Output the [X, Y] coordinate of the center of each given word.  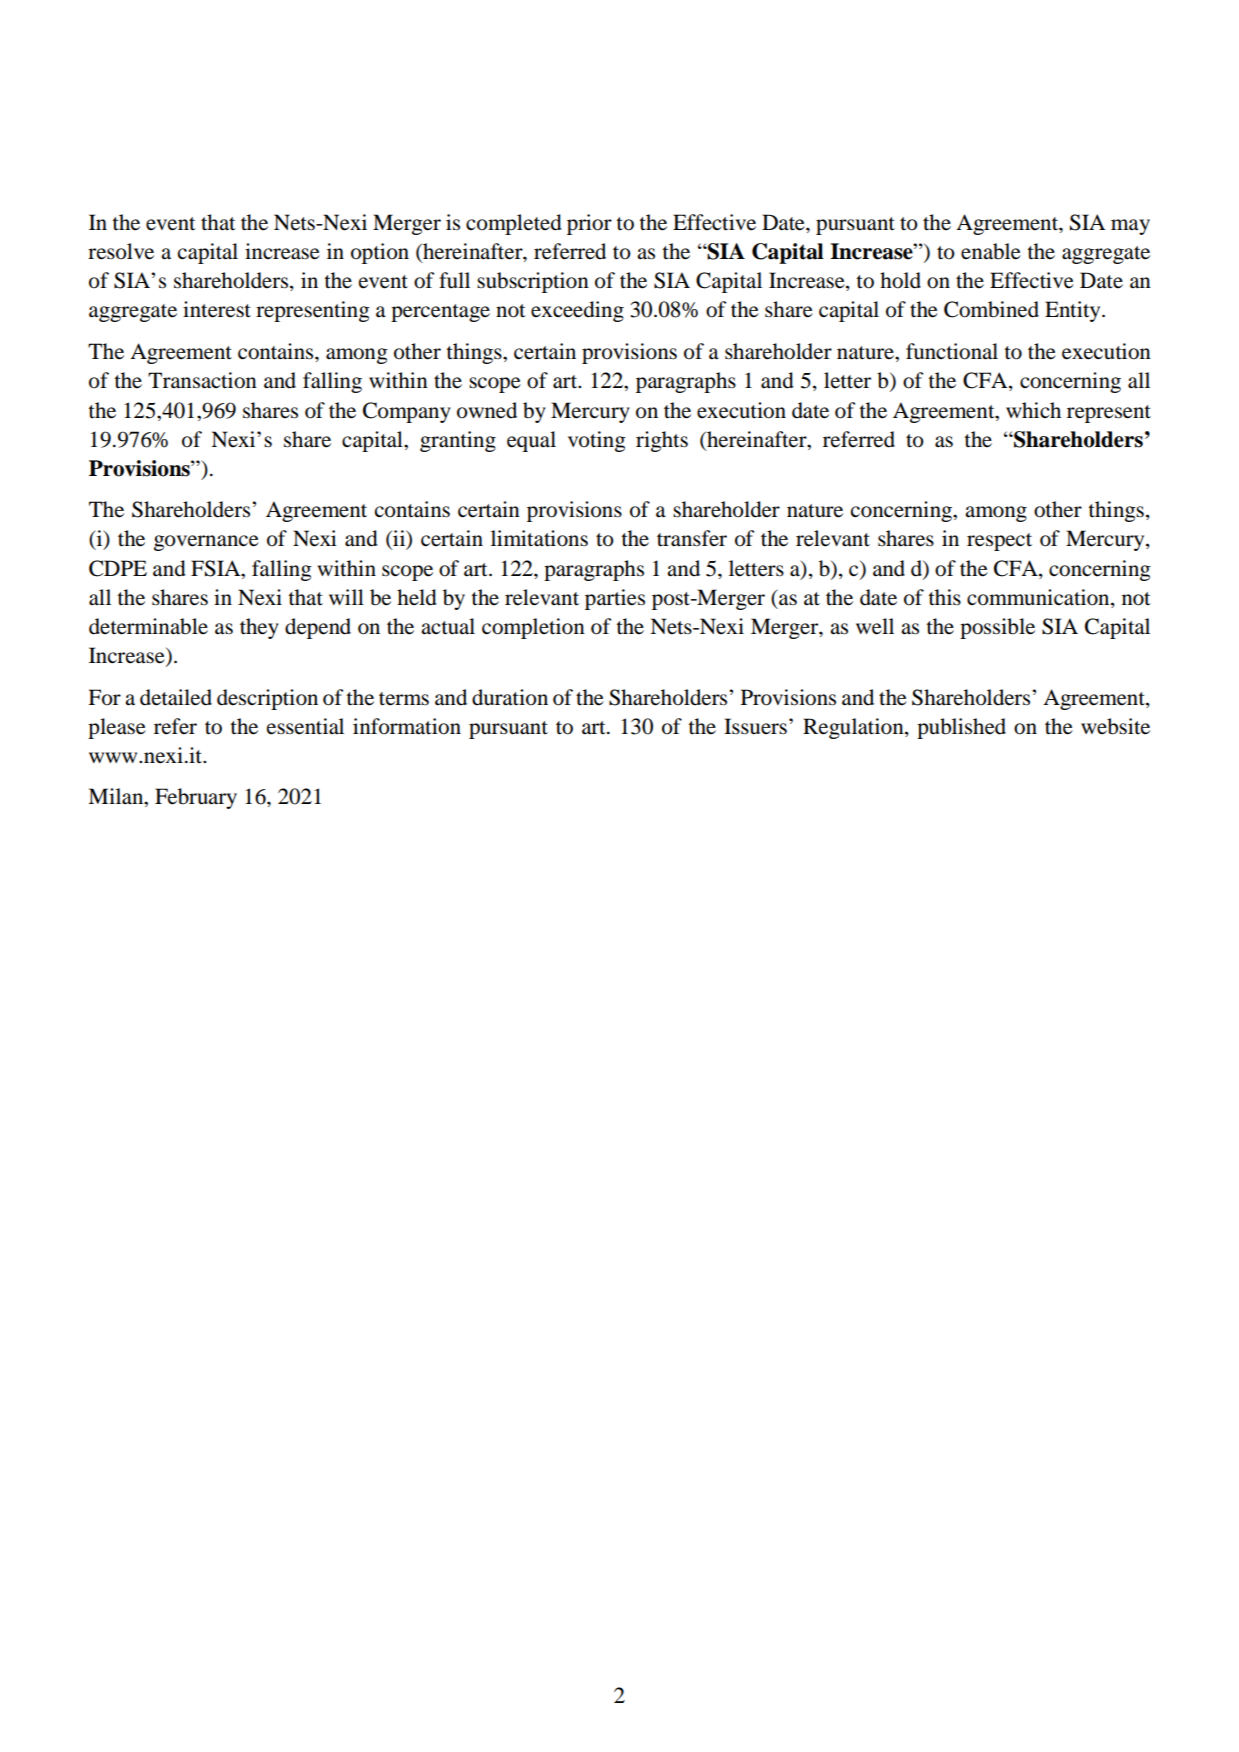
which [1033, 410]
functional [952, 351]
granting [458, 441]
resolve [121, 251]
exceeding [577, 311]
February [196, 798]
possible [997, 628]
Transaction [202, 380]
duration [510, 697]
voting [596, 441]
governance [206, 543]
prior [589, 224]
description [267, 699]
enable [991, 251]
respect [999, 542]
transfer [692, 538]
